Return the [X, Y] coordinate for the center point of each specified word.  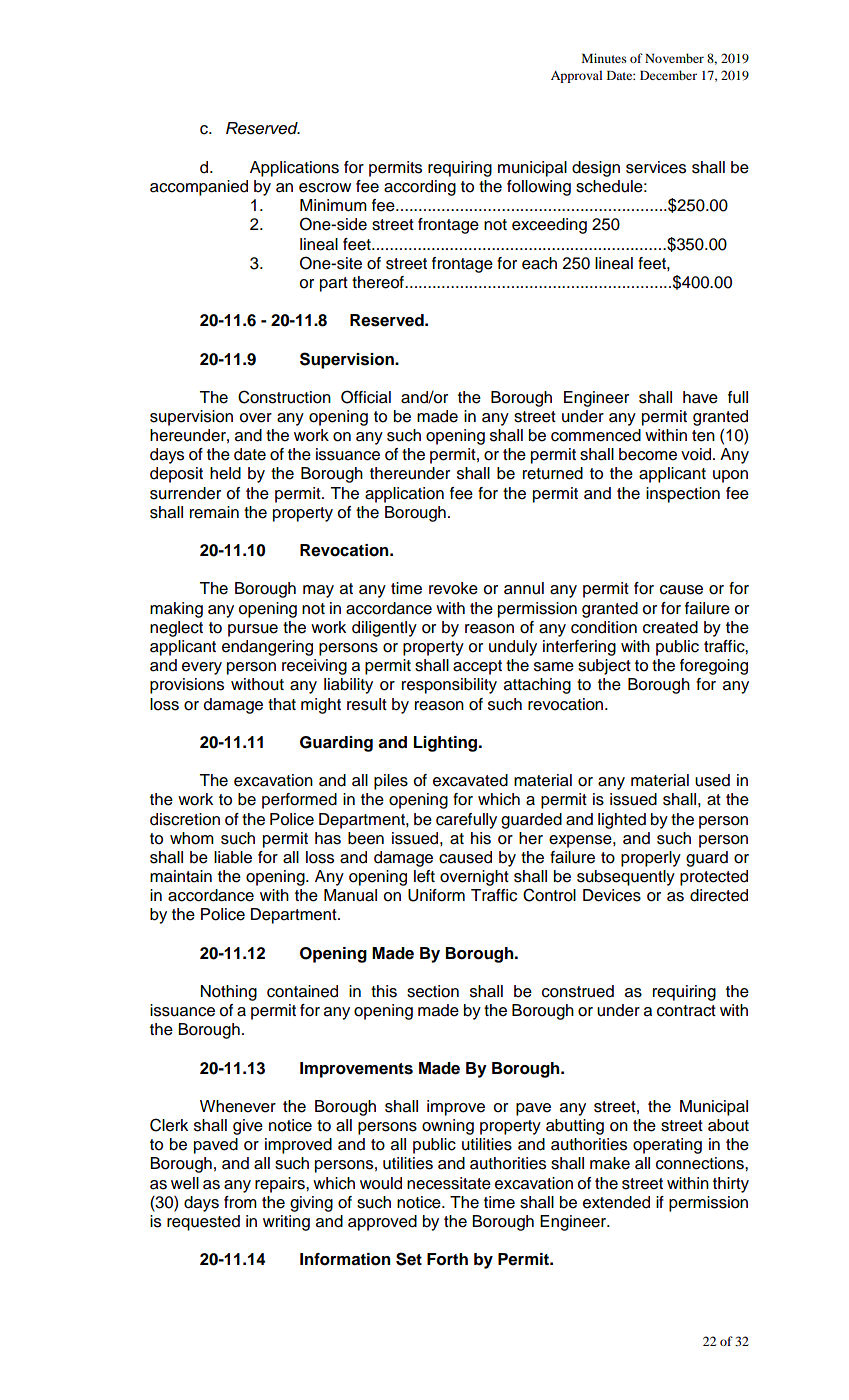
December [668, 75]
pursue [253, 630]
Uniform [436, 895]
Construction [284, 397]
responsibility [449, 686]
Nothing [229, 993]
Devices [612, 895]
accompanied [199, 188]
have [700, 397]
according [420, 188]
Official [366, 397]
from [240, 1202]
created [670, 627]
